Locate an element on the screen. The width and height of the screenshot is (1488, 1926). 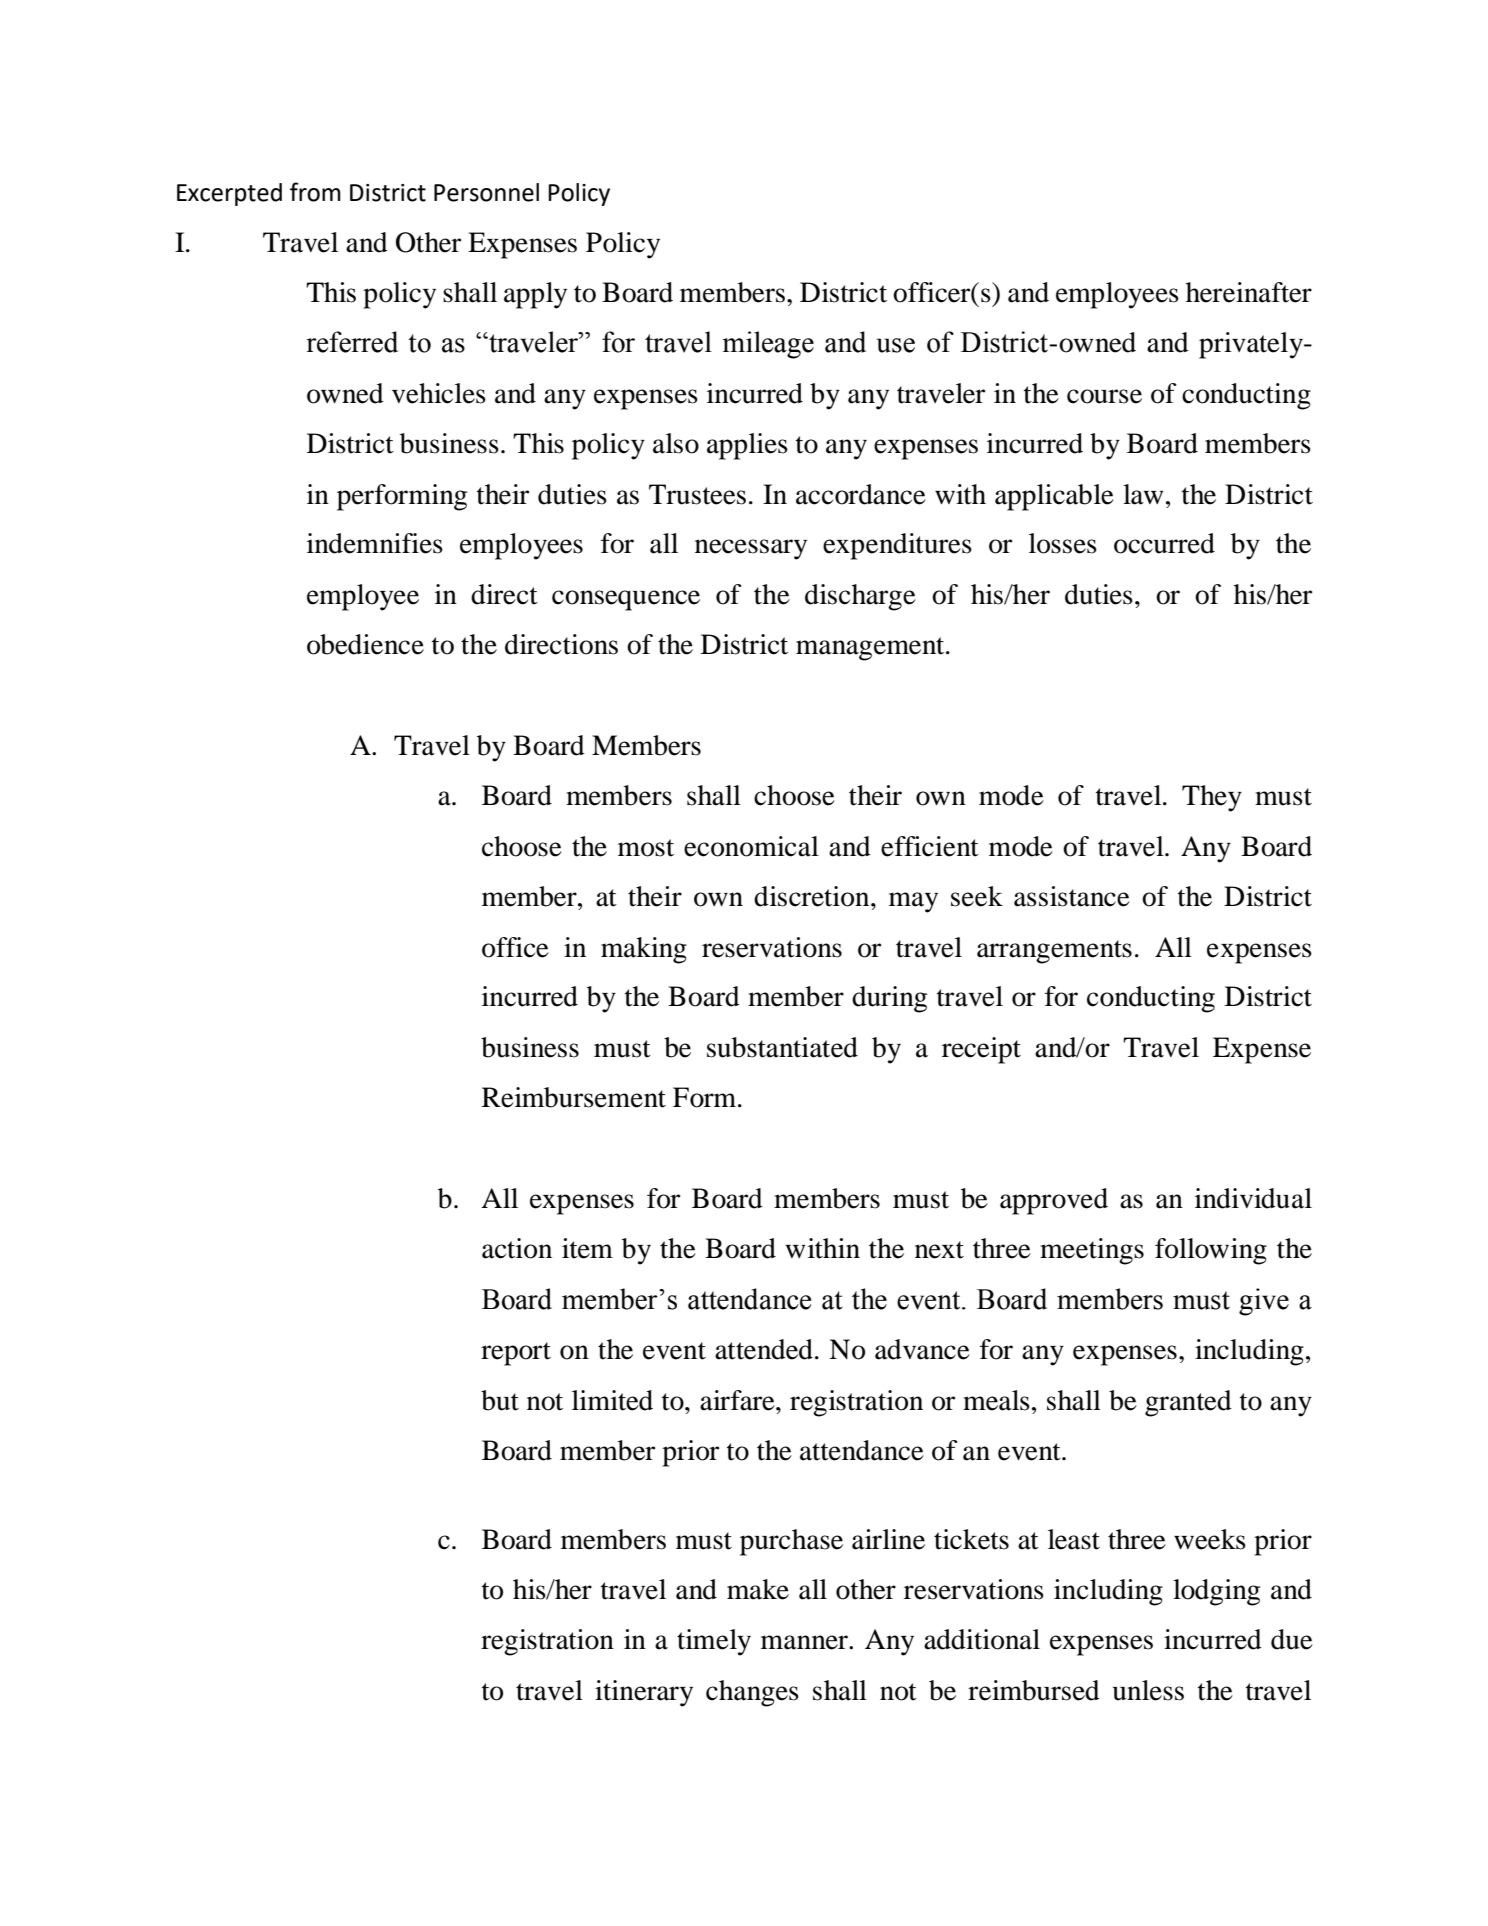
hereinafter is located at coordinates (1249, 292).
